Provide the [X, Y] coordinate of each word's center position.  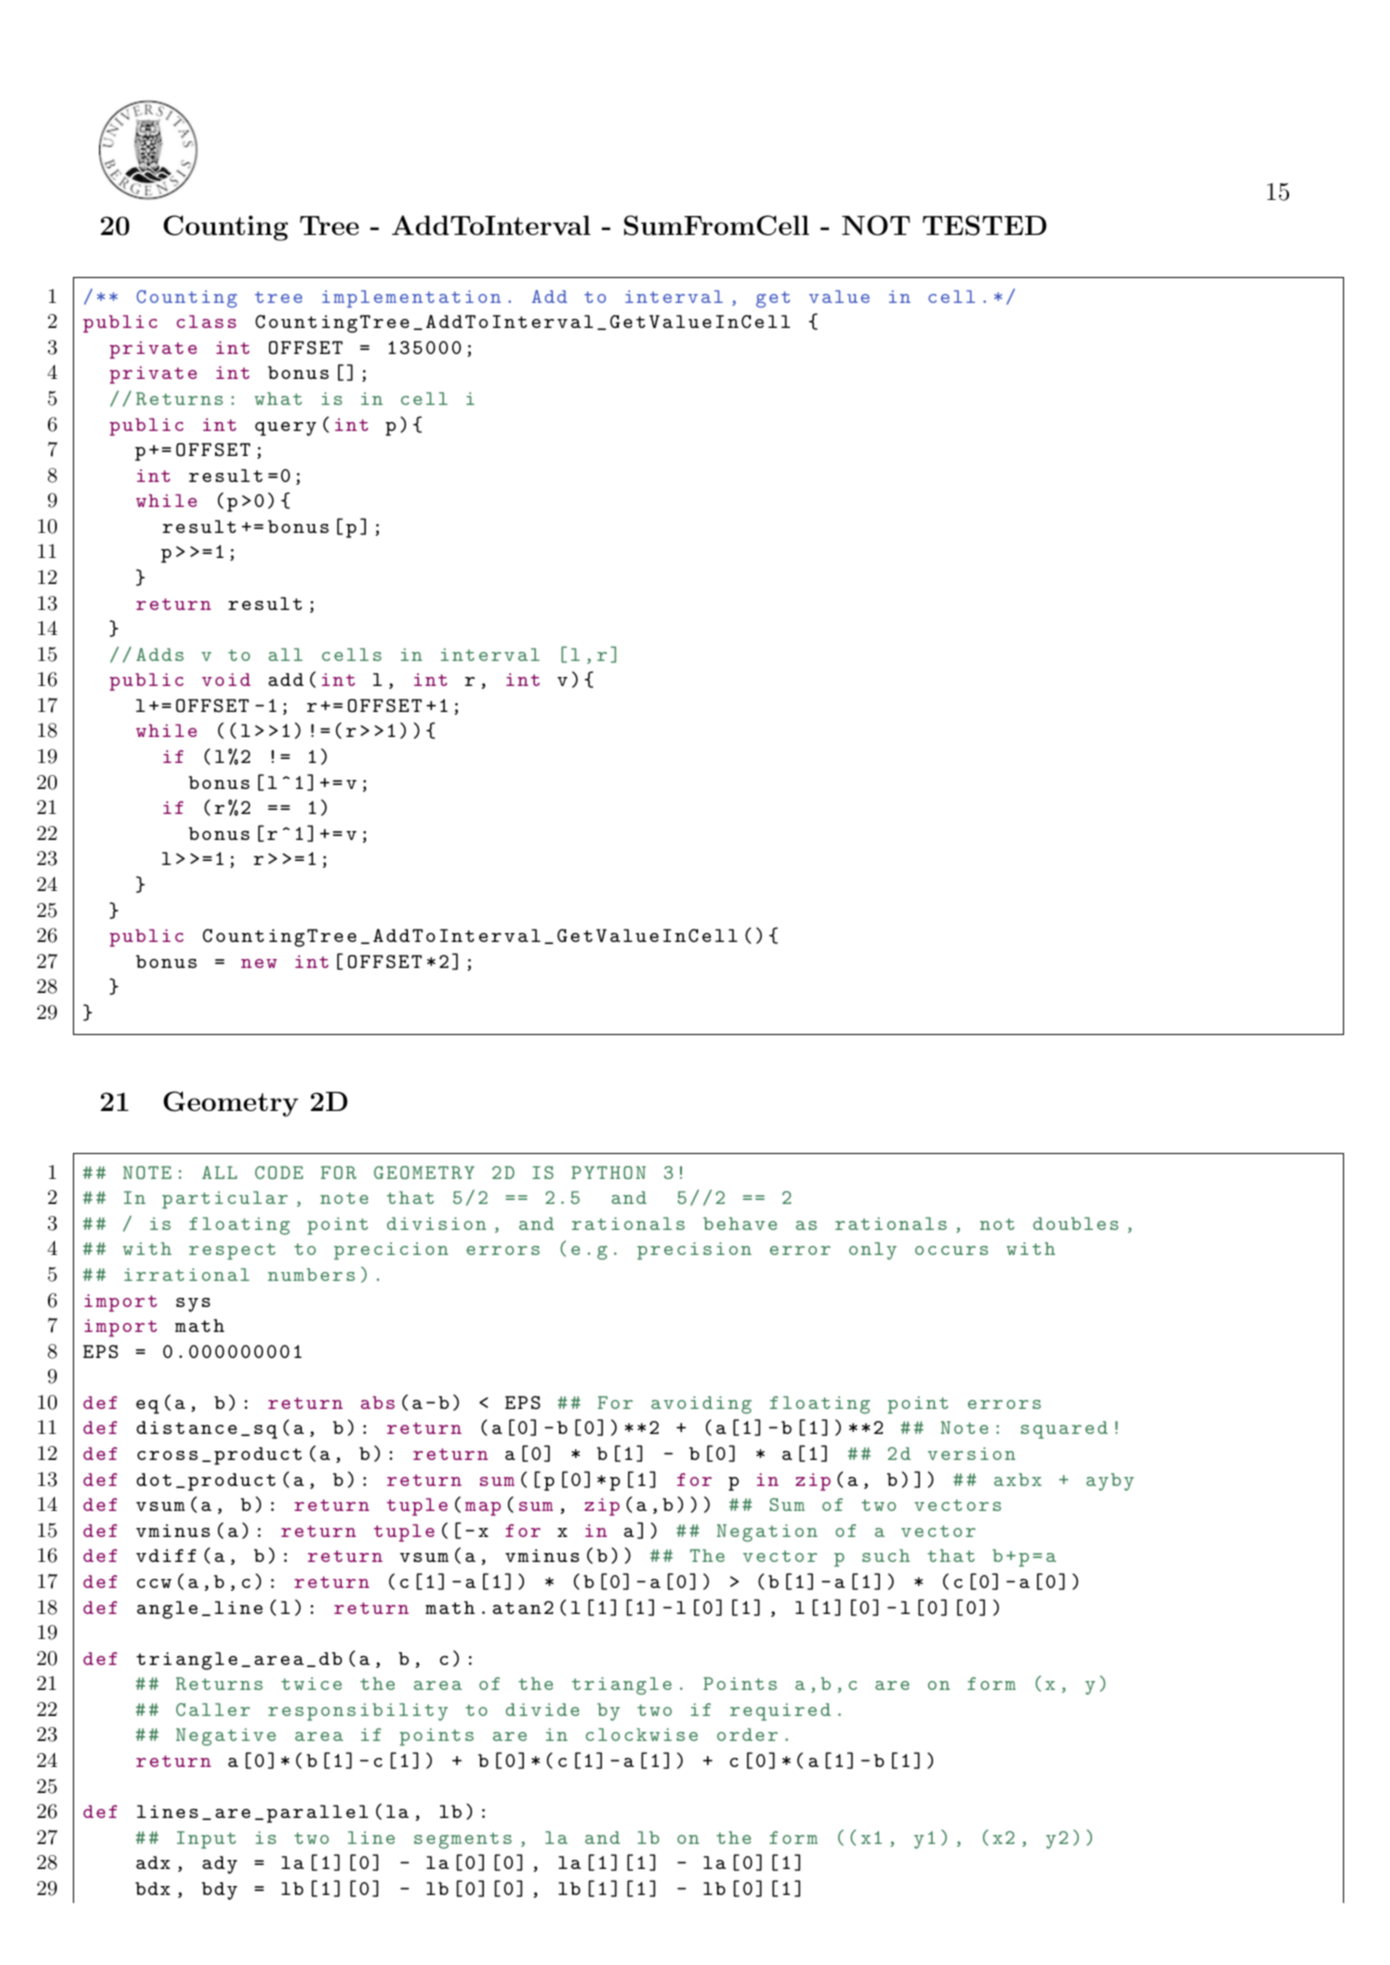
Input [206, 1840]
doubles [1076, 1223]
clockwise [642, 1734]
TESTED [985, 225]
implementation [411, 299]
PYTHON [608, 1172]
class [206, 321]
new [259, 963]
